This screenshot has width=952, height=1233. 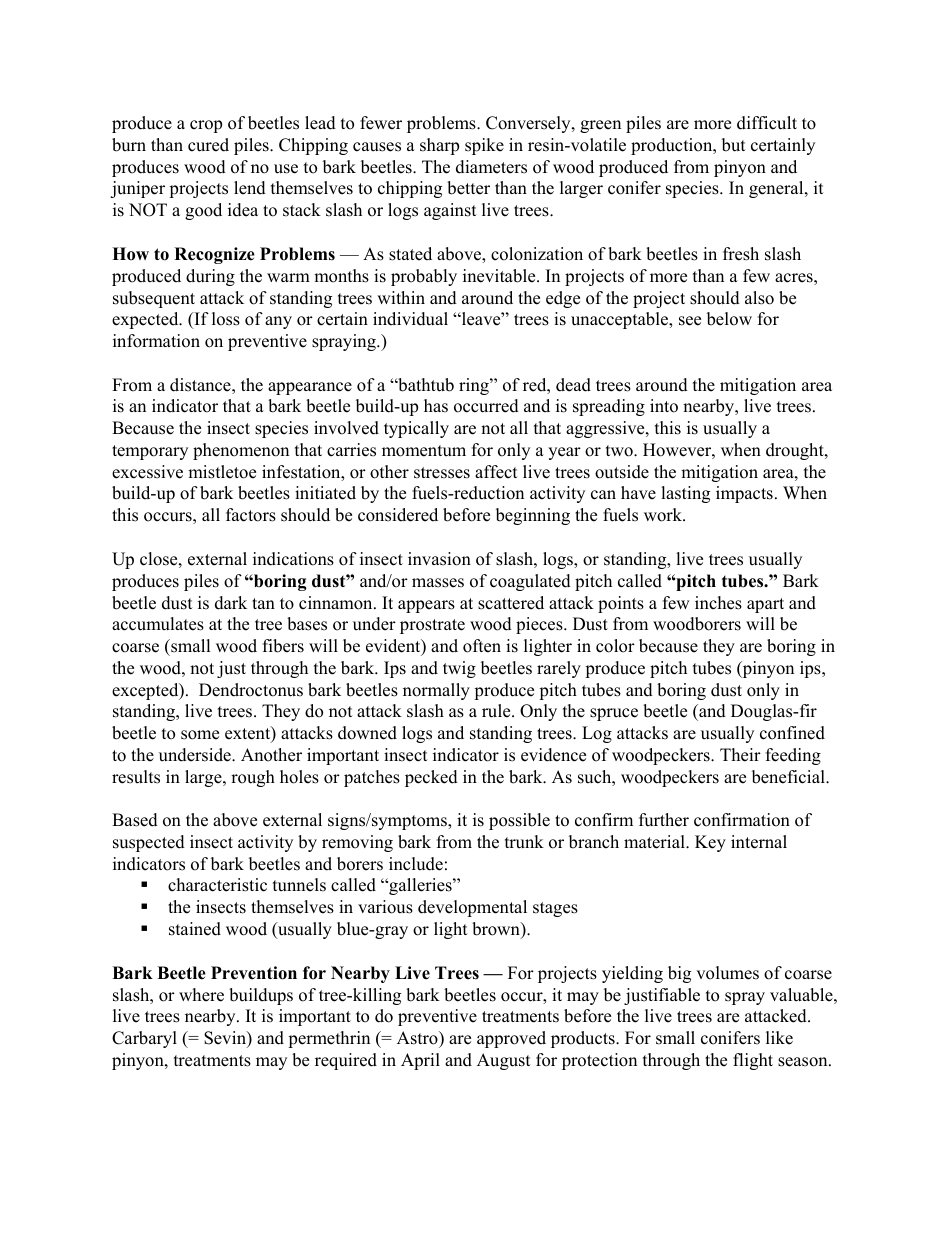 I want to click on like, so click(x=779, y=1038).
